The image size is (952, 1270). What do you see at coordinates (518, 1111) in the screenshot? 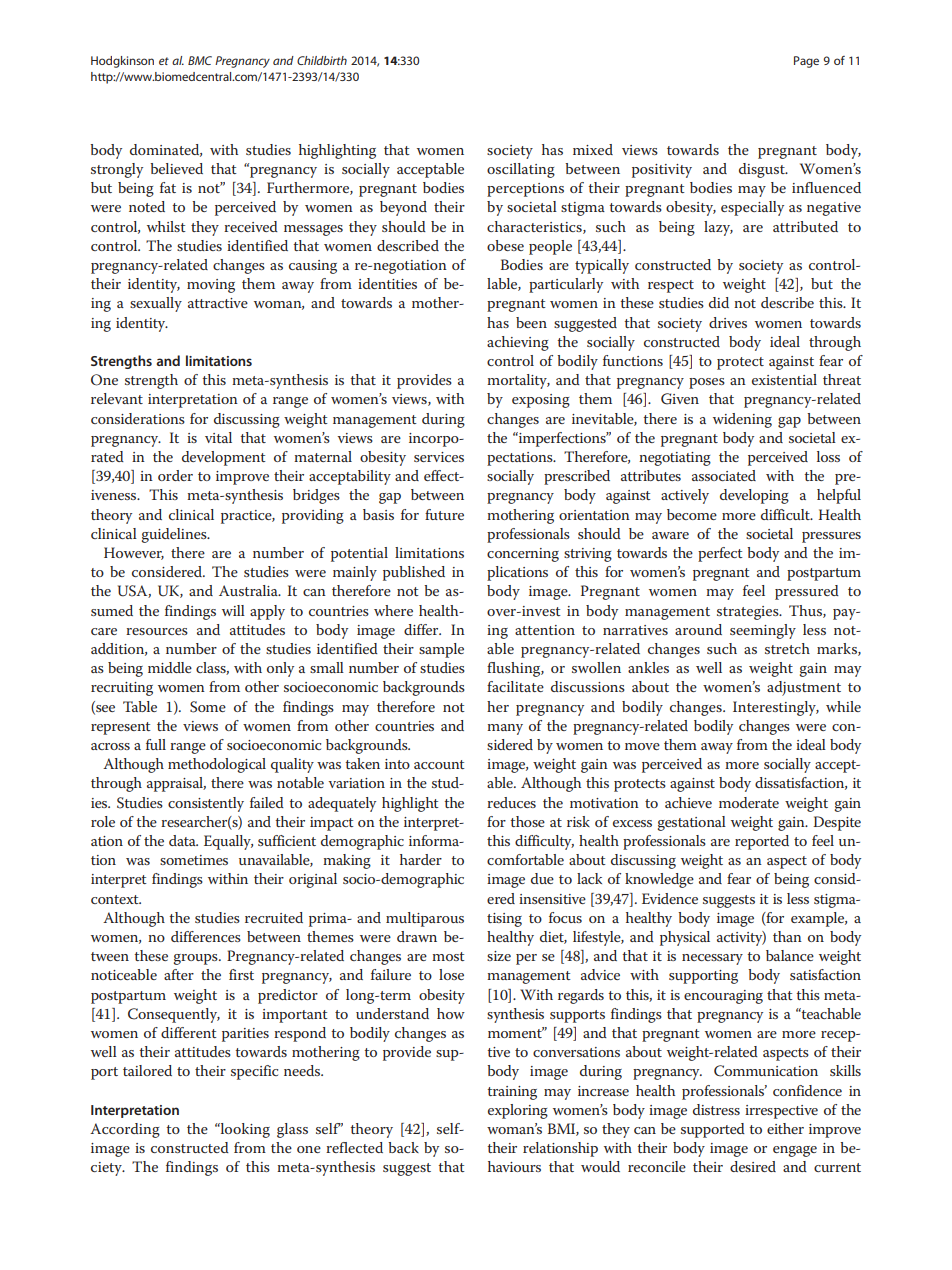
I see `exploring` at bounding box center [518, 1111].
